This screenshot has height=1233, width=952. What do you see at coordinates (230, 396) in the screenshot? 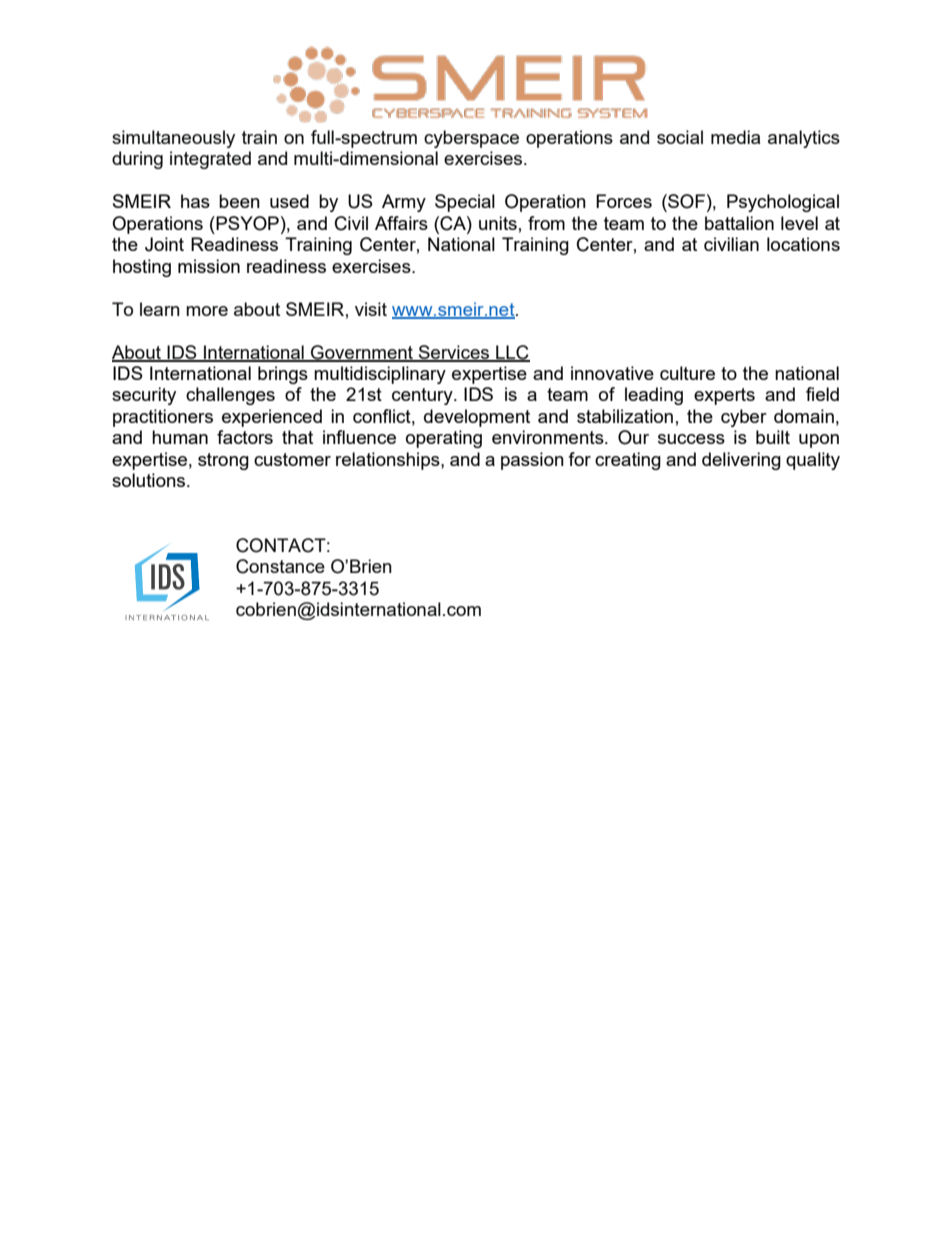
I see `challenges` at bounding box center [230, 396].
